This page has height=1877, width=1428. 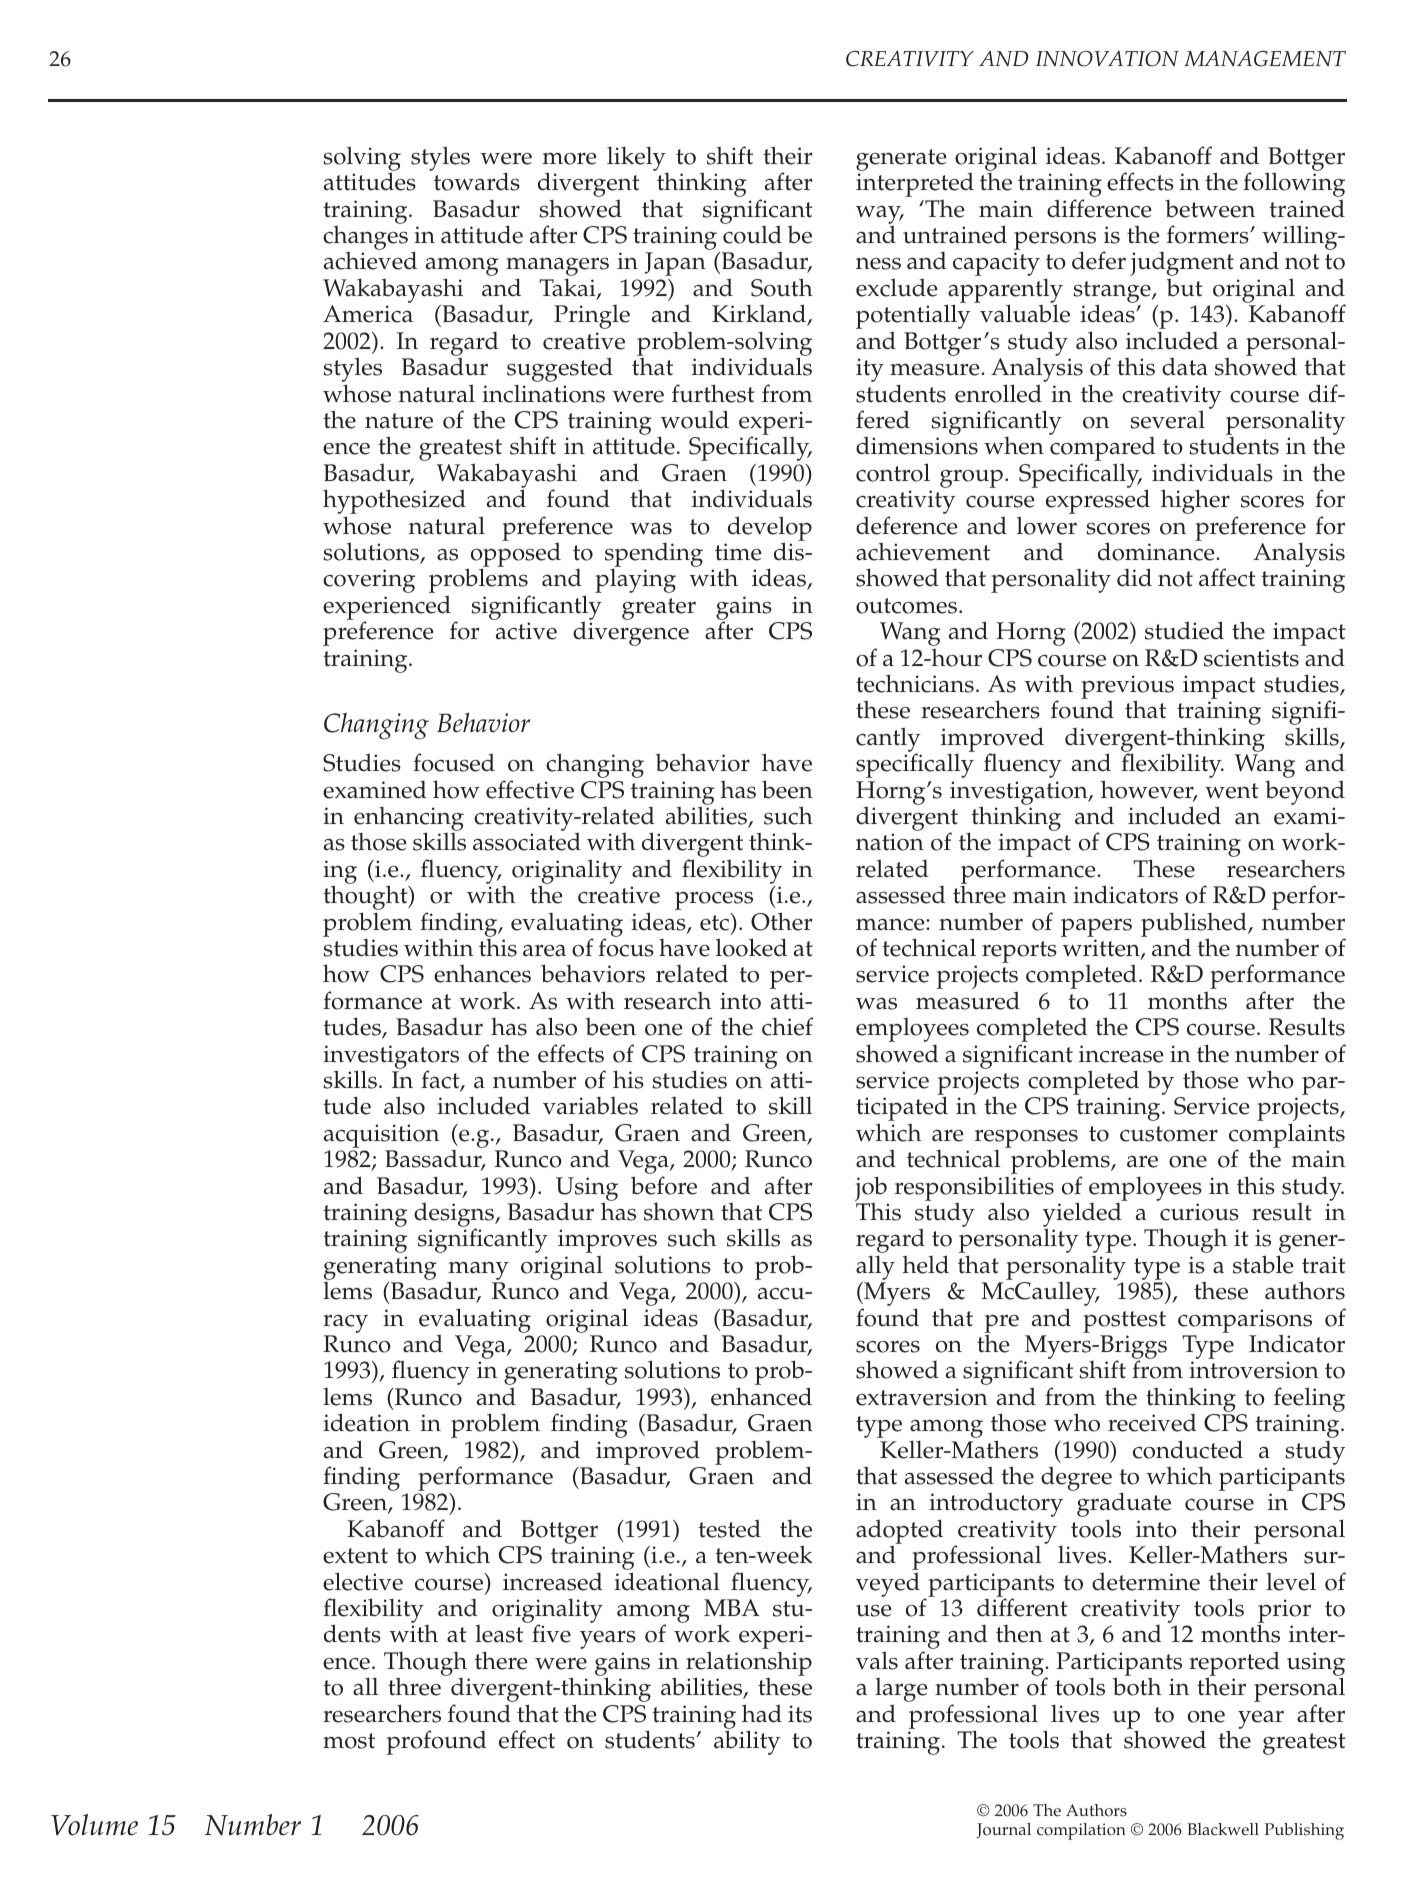 What do you see at coordinates (747, 1742) in the page?
I see `ability` at bounding box center [747, 1742].
